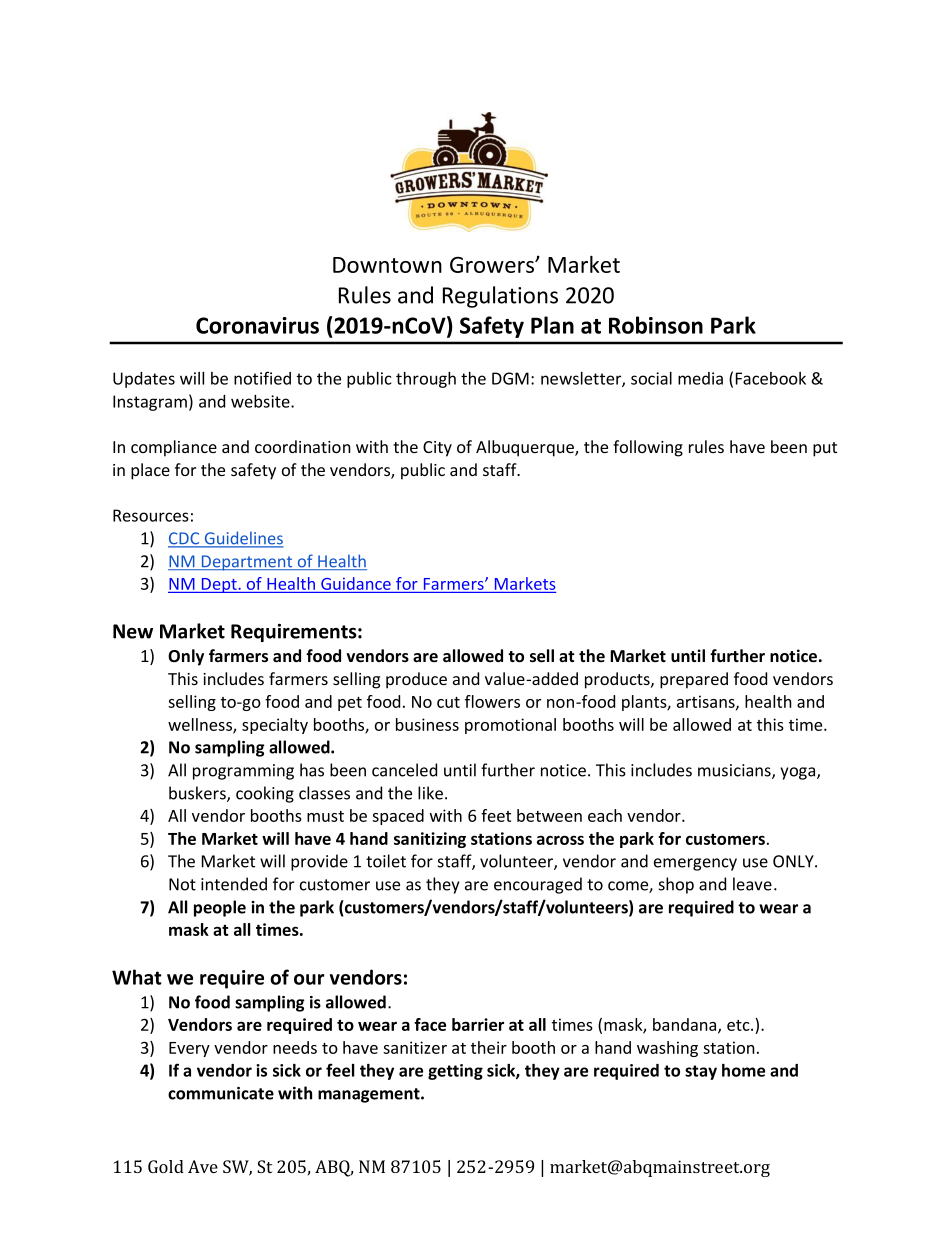  Describe the element at coordinates (492, 701) in the screenshot. I see `flowers` at that location.
